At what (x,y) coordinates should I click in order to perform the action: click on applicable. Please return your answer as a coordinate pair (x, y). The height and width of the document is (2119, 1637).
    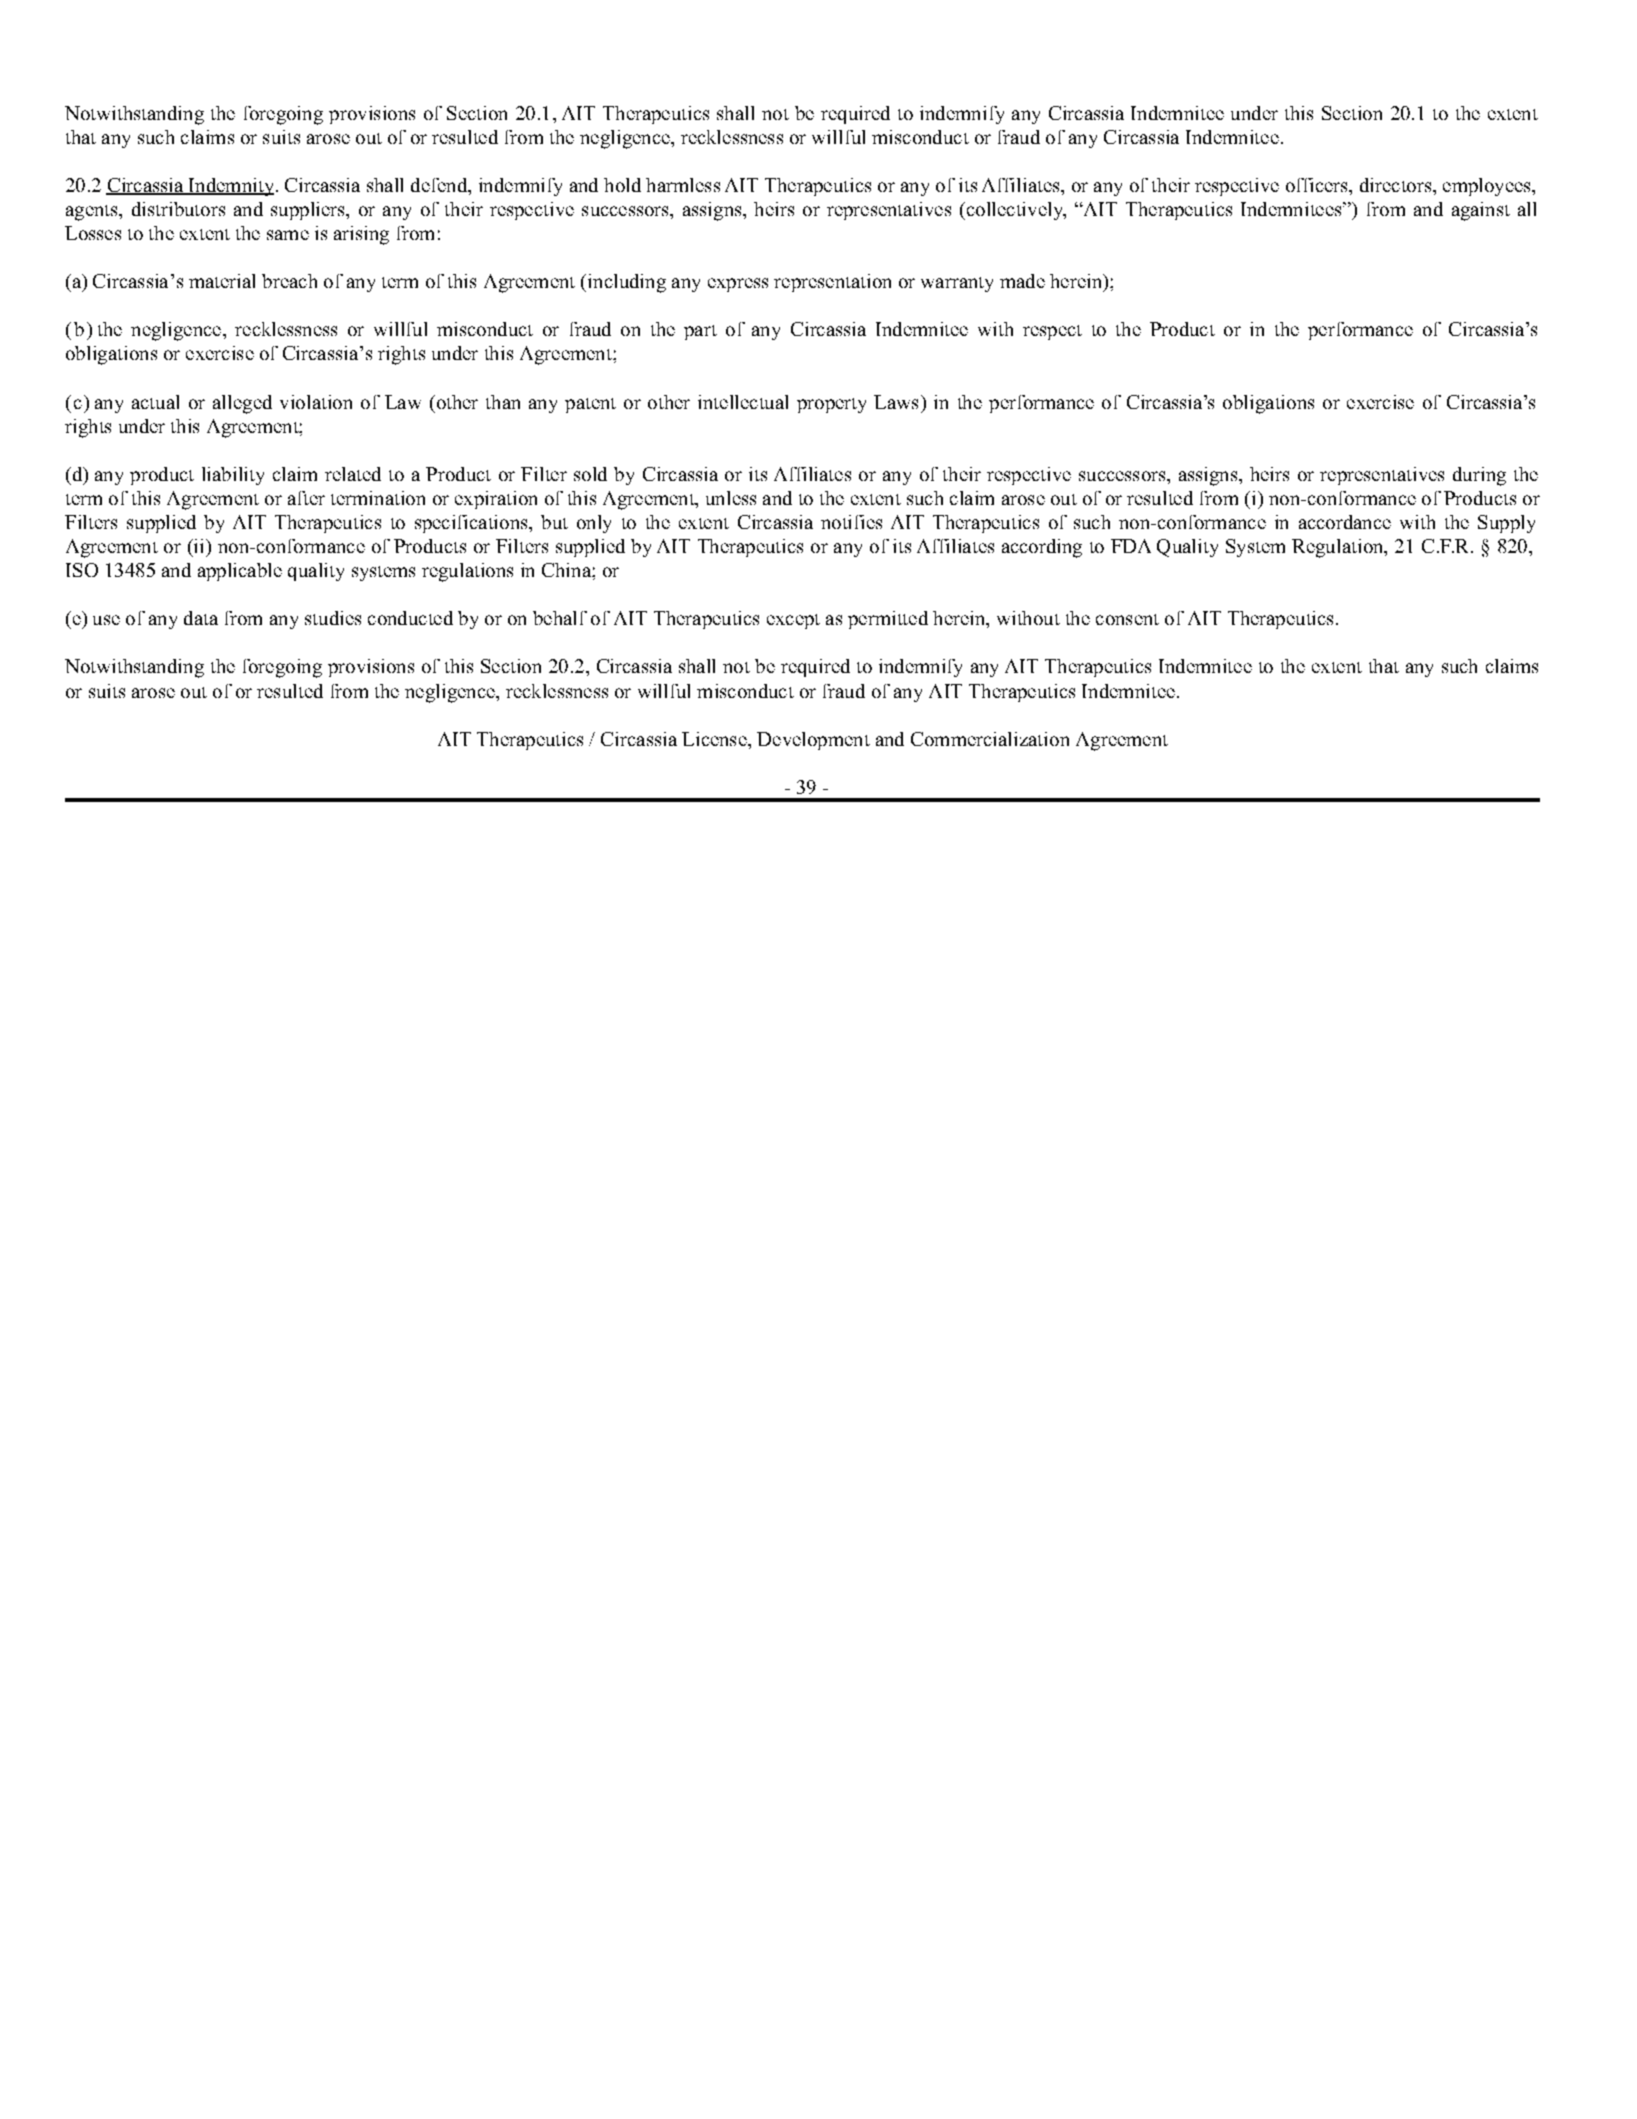
    Looking at the image, I should click on (240, 572).
